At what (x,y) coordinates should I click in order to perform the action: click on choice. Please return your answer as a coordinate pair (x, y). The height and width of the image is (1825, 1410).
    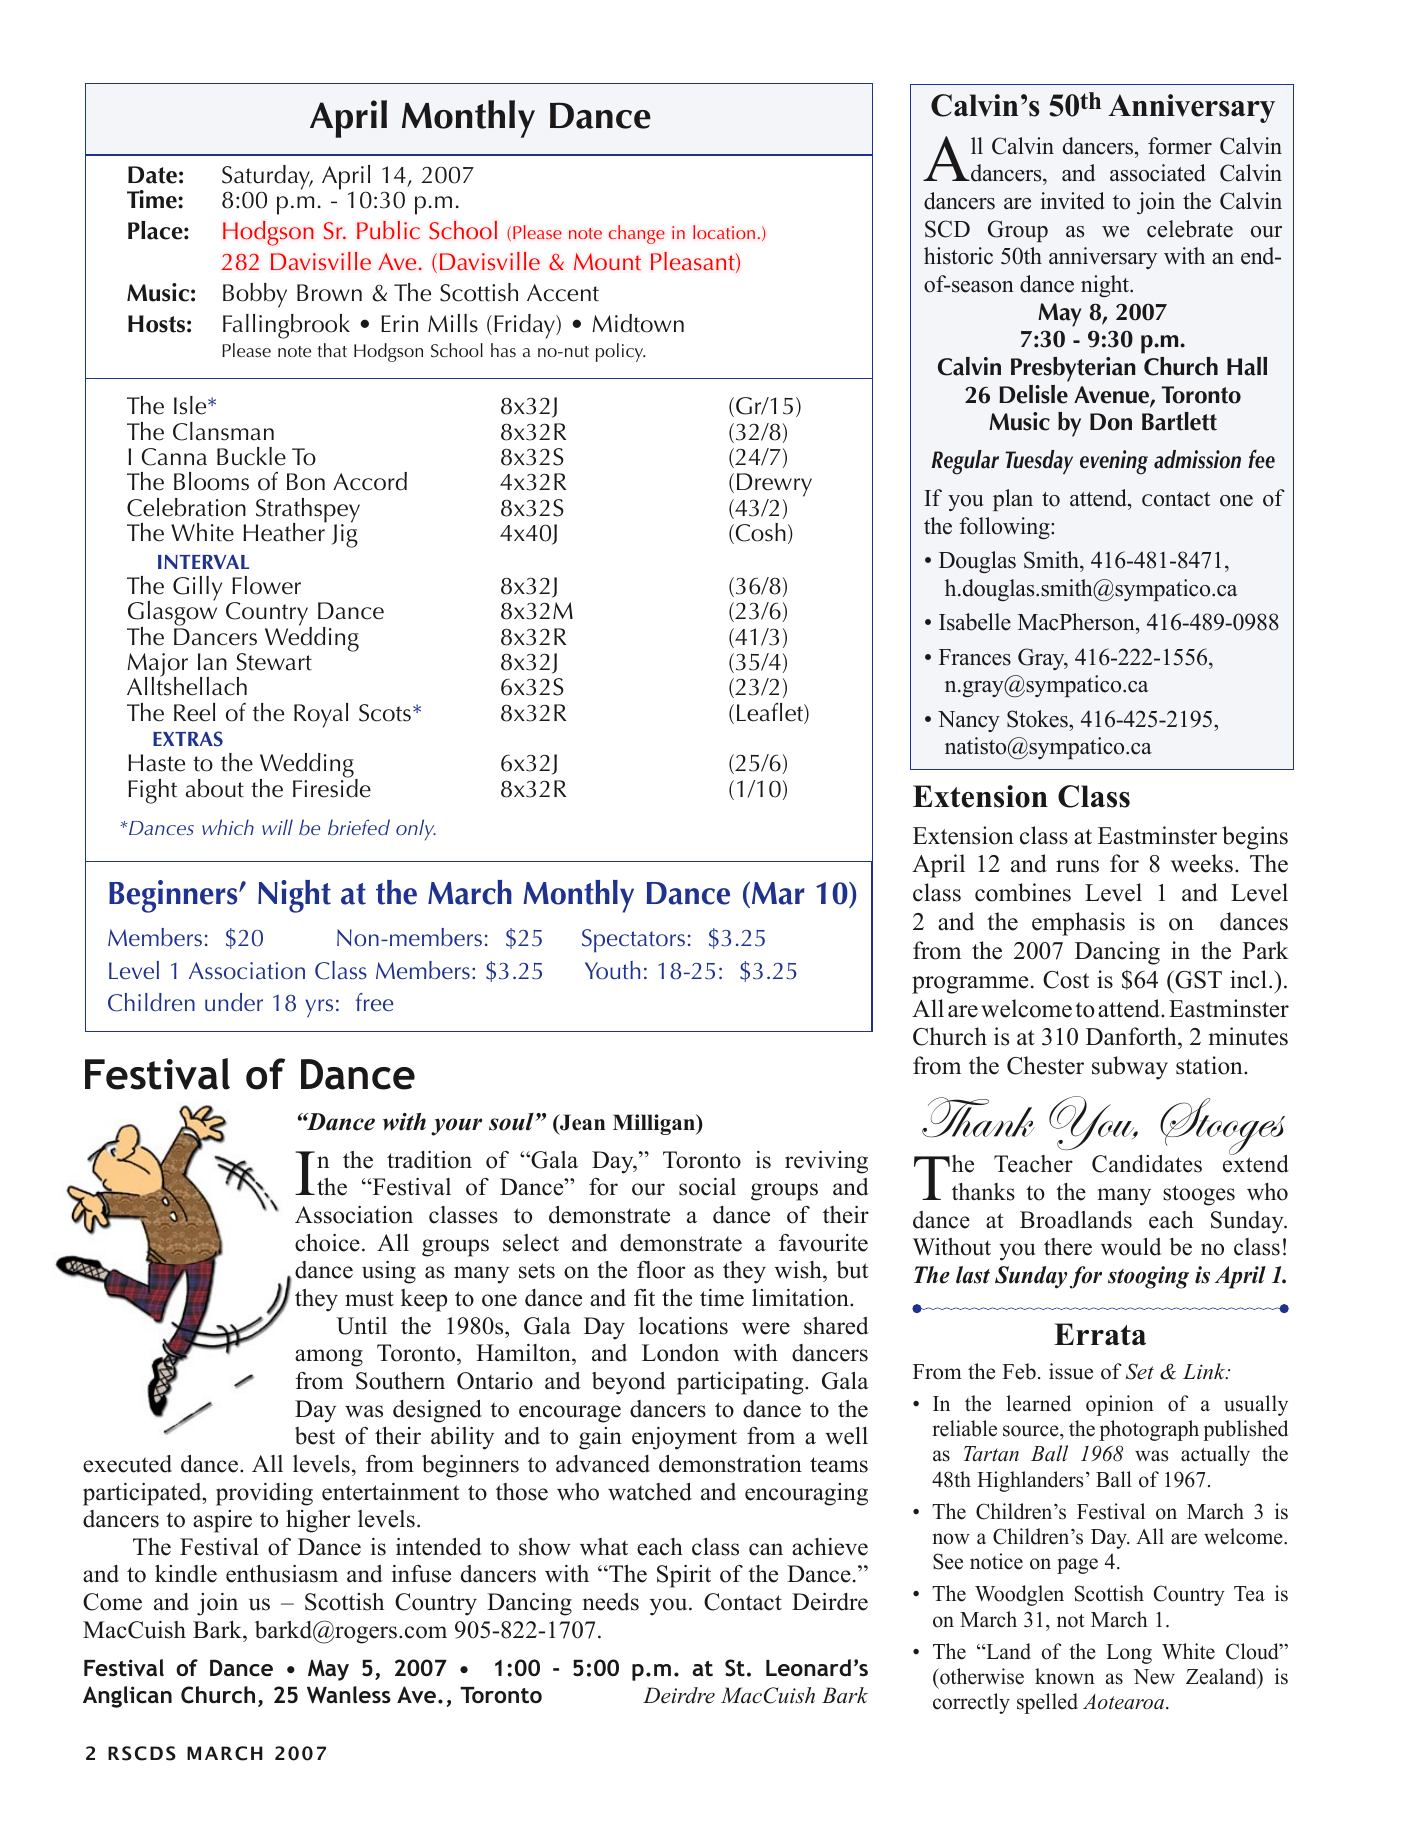
    Looking at the image, I should click on (327, 1243).
